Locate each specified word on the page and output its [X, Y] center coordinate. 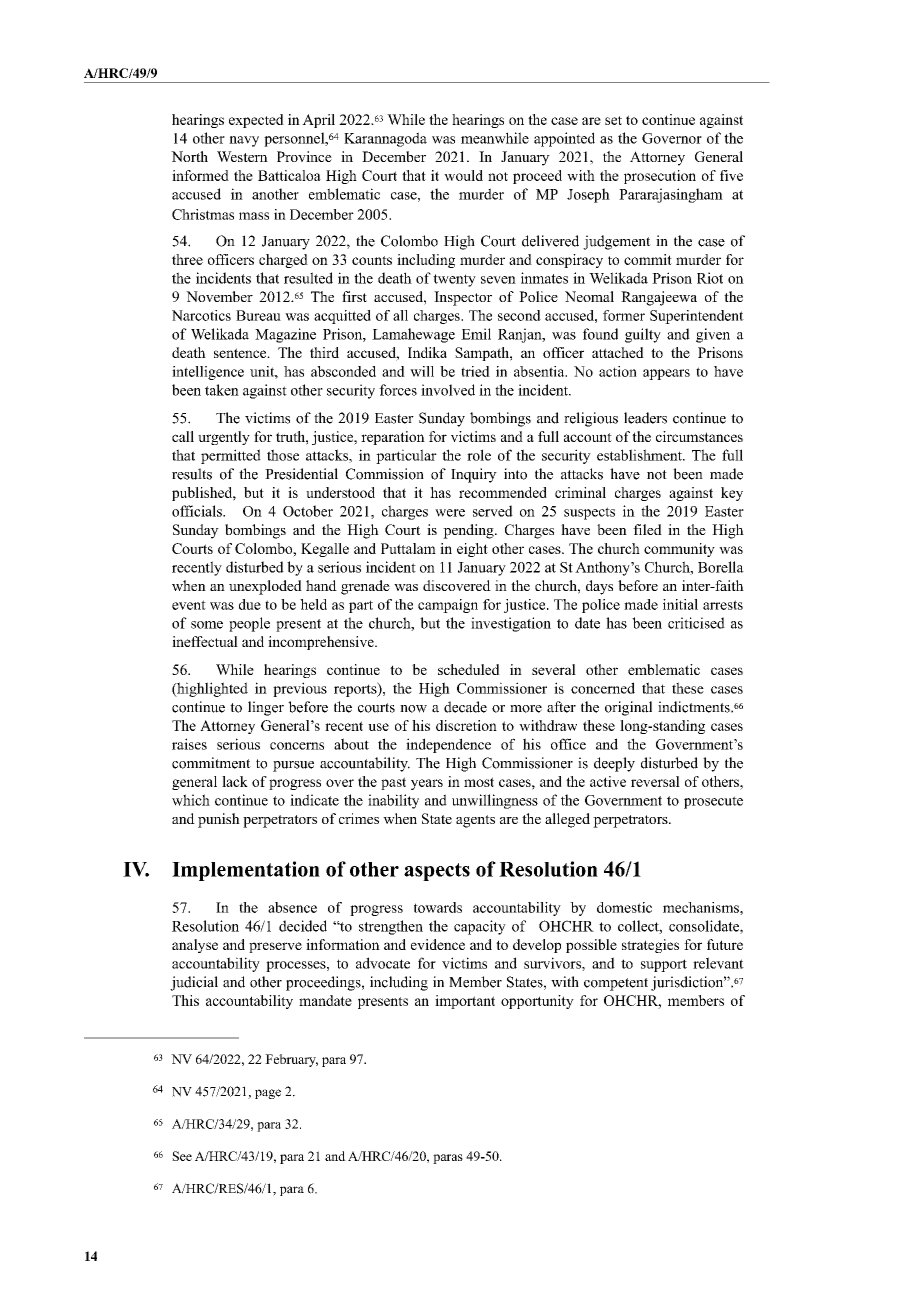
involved [448, 390]
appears [666, 374]
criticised [696, 623]
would [463, 175]
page [268, 1094]
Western [242, 156]
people [249, 624]
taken [222, 390]
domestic [624, 907]
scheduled [469, 669]
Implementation [246, 871]
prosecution [660, 177]
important [465, 1002]
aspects [437, 872]
